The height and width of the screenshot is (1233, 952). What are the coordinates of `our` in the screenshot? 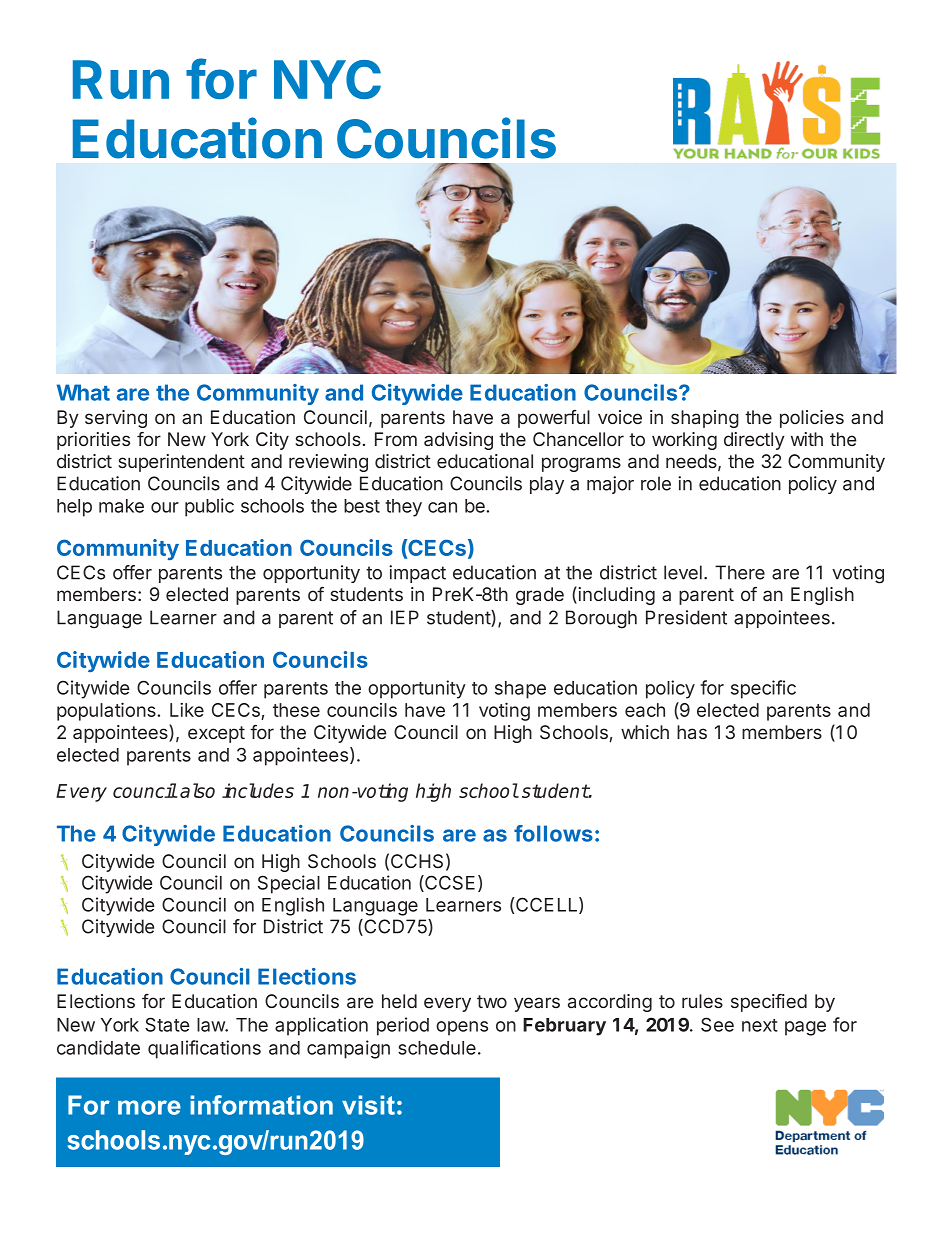 It's located at (165, 507).
